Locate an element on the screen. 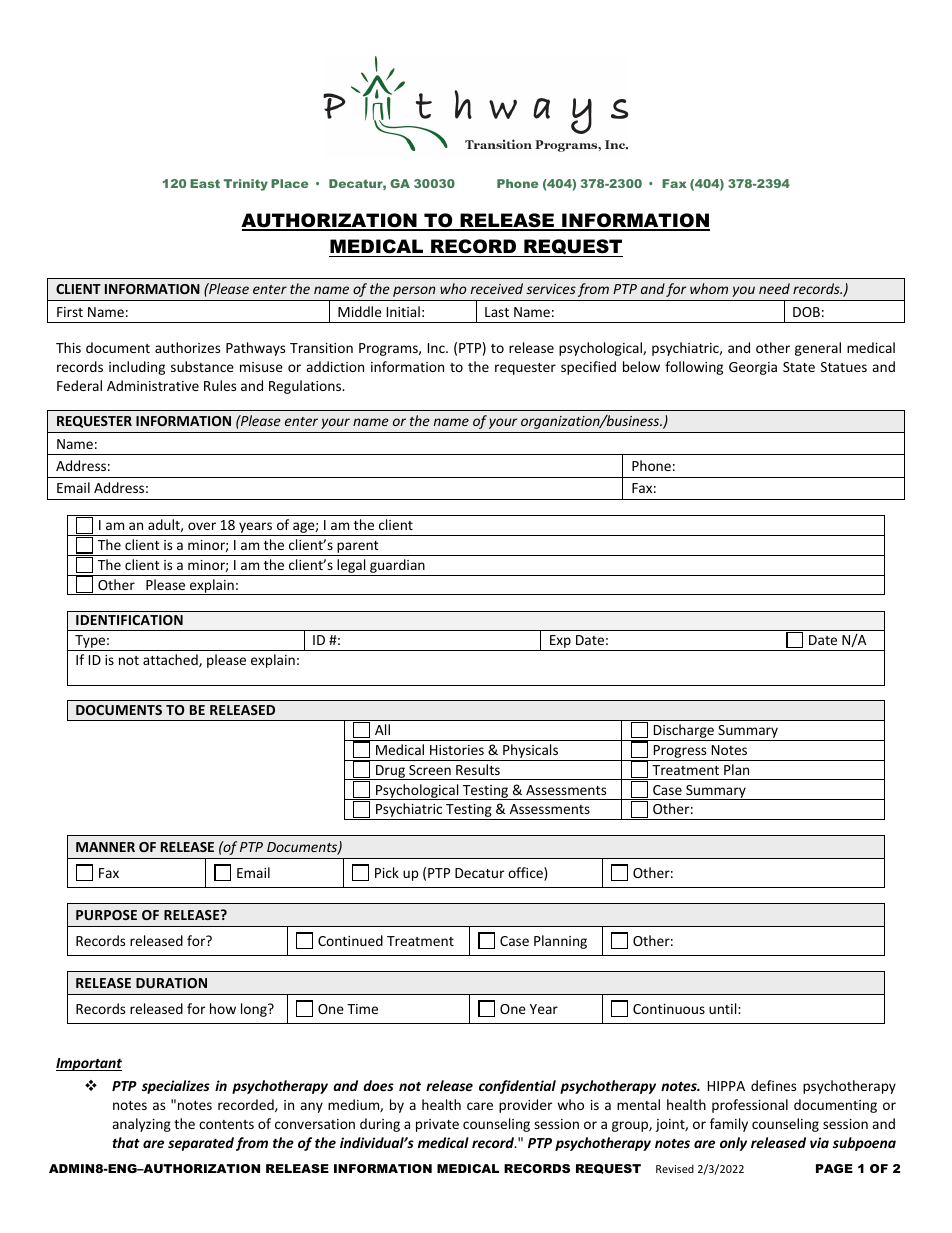 This screenshot has width=952, height=1233. received is located at coordinates (497, 288).
